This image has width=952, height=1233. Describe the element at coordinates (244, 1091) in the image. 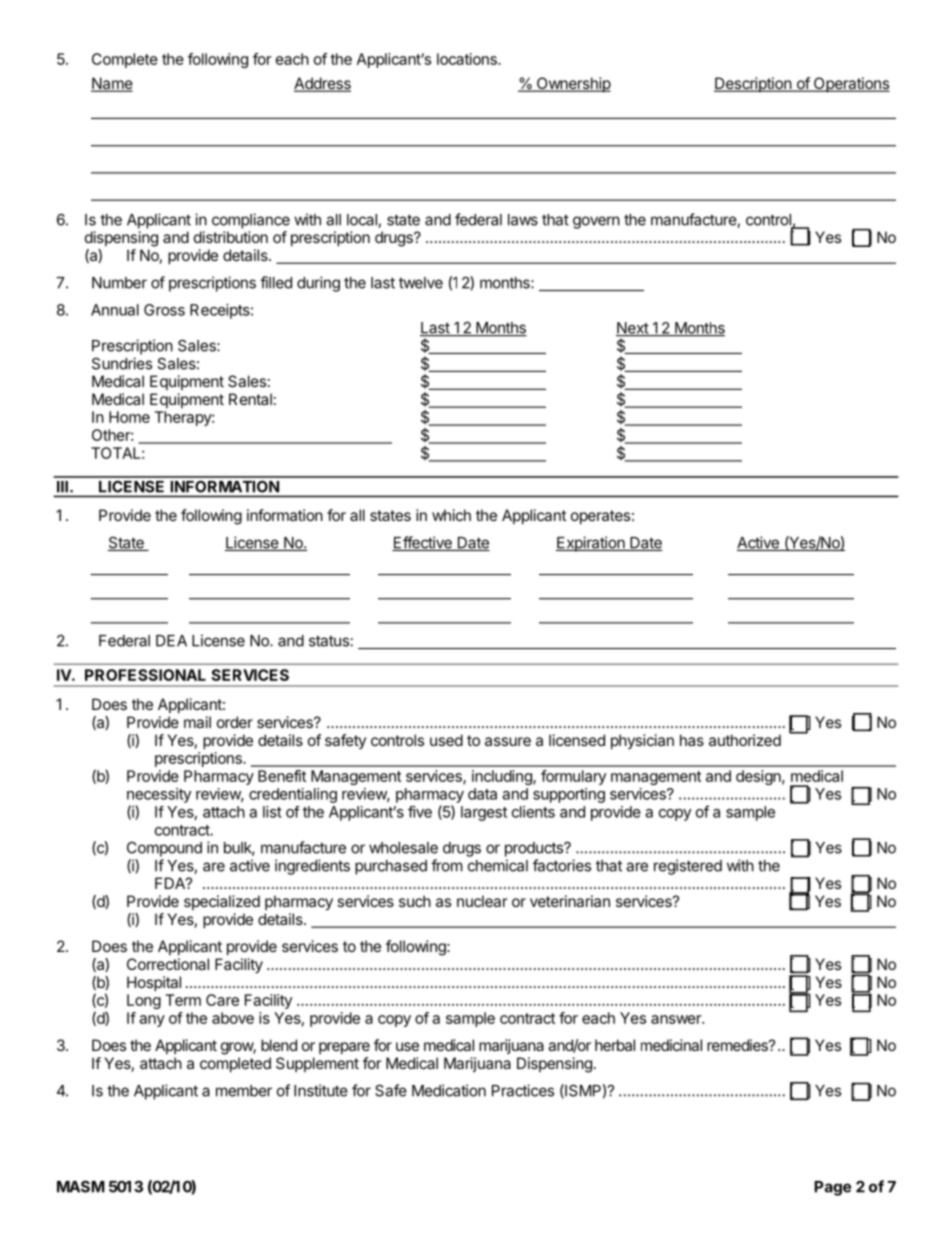

I see `member` at that location.
